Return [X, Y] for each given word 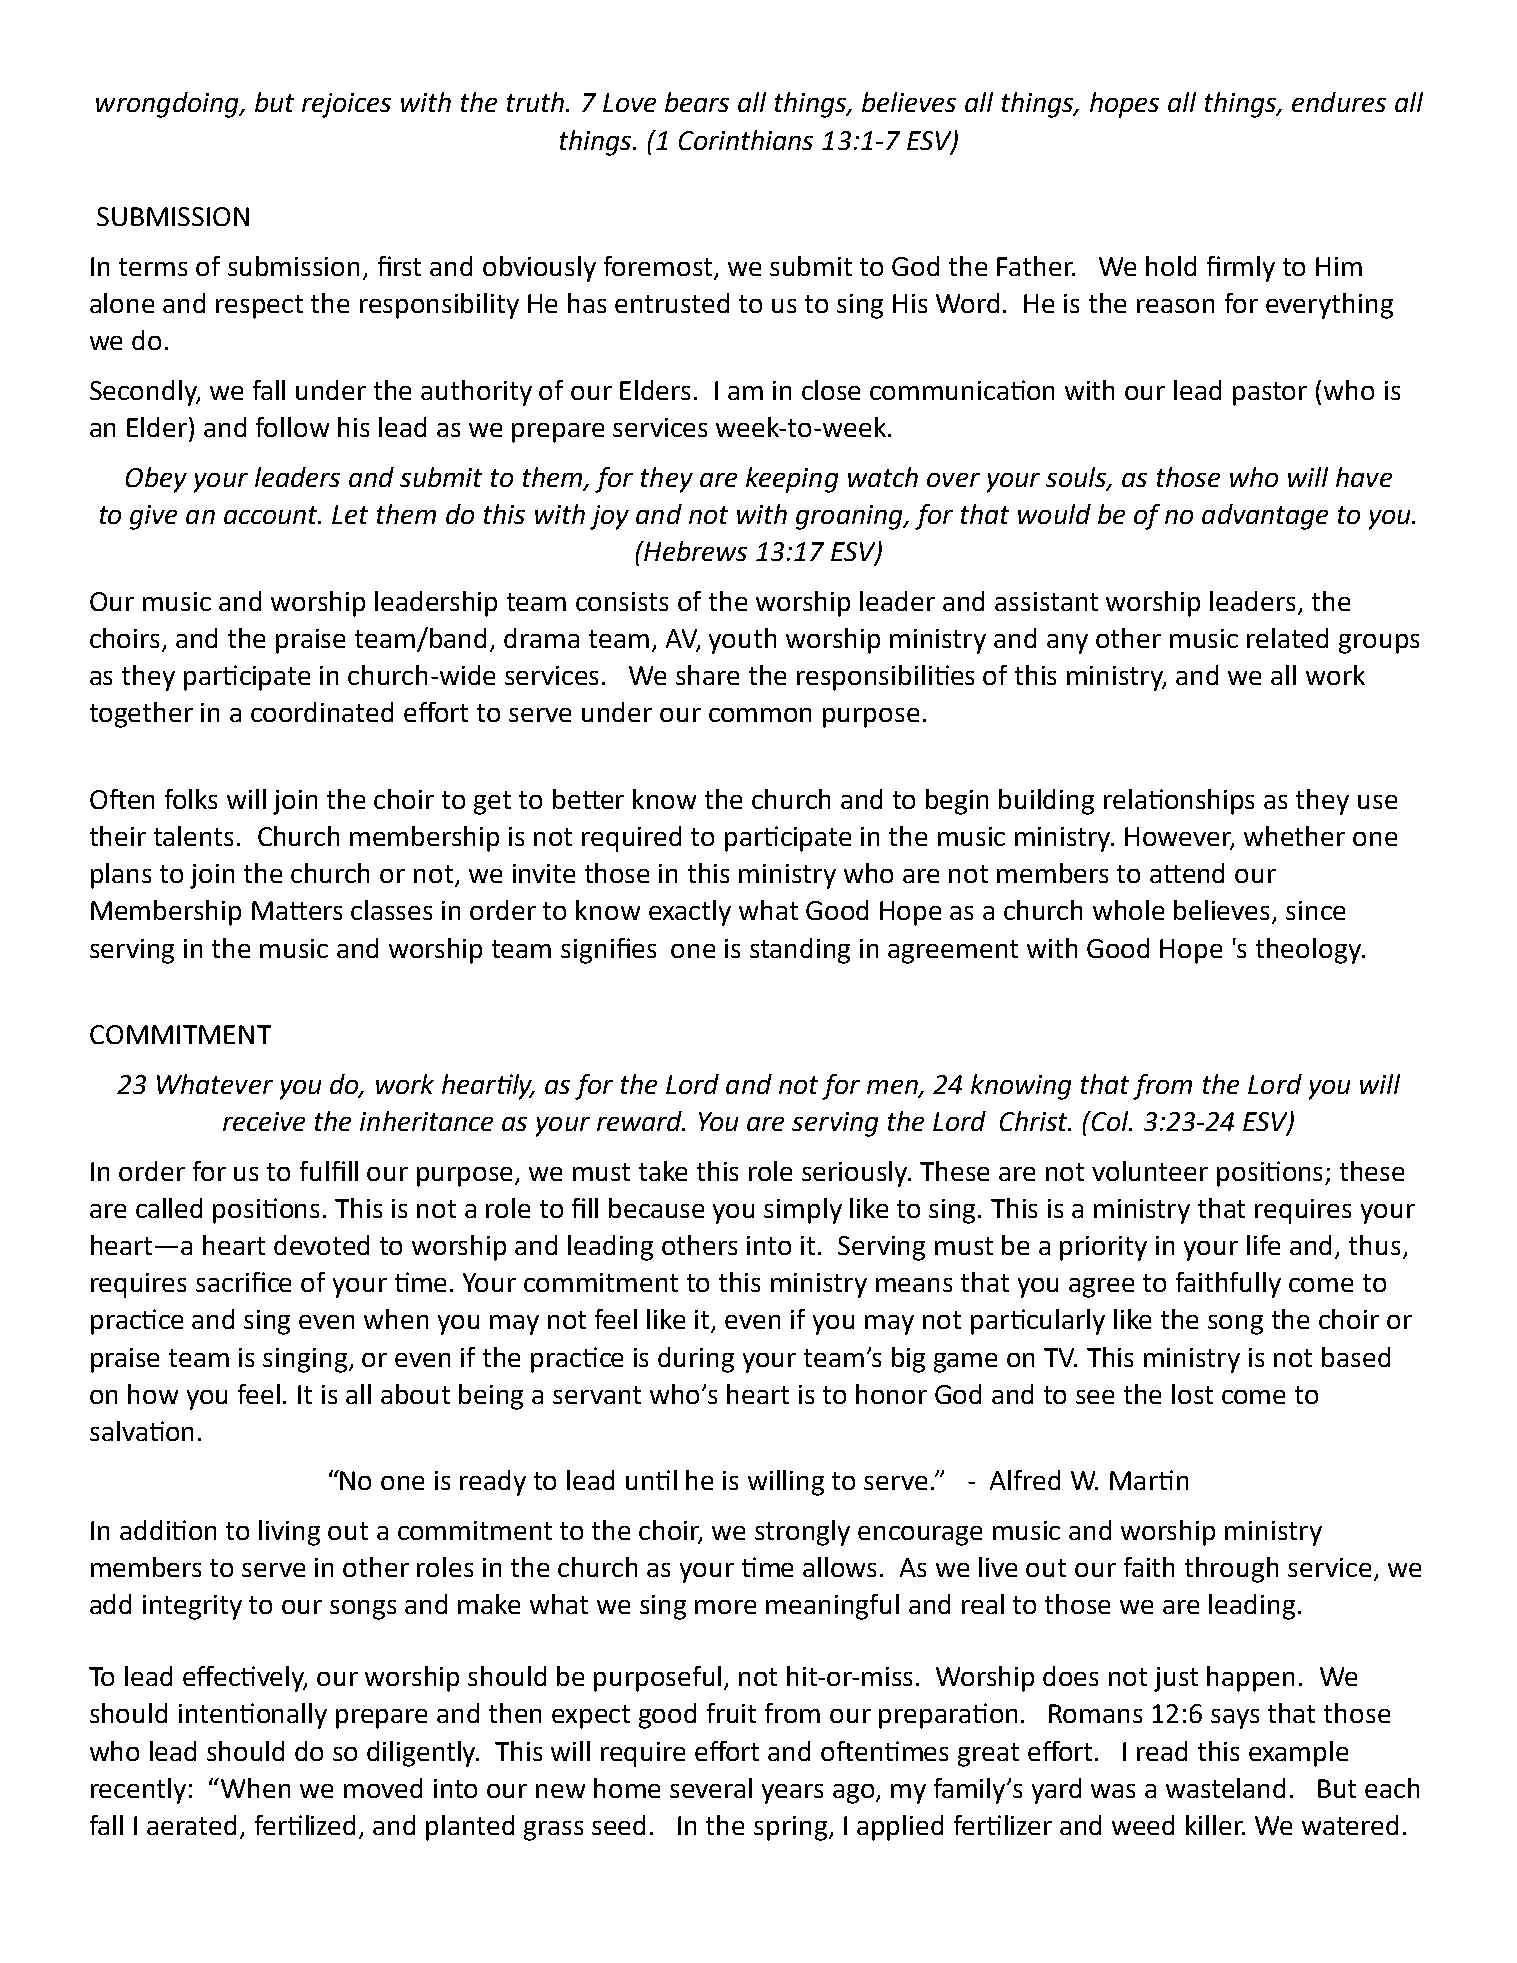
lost [1192, 1394]
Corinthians [746, 140]
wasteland [1225, 1788]
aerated [191, 1825]
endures [1339, 102]
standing [800, 951]
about [415, 1394]
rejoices [346, 105]
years [792, 1794]
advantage [1265, 517]
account [272, 515]
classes [391, 910]
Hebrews [694, 551]
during [696, 1360]
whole [1128, 910]
